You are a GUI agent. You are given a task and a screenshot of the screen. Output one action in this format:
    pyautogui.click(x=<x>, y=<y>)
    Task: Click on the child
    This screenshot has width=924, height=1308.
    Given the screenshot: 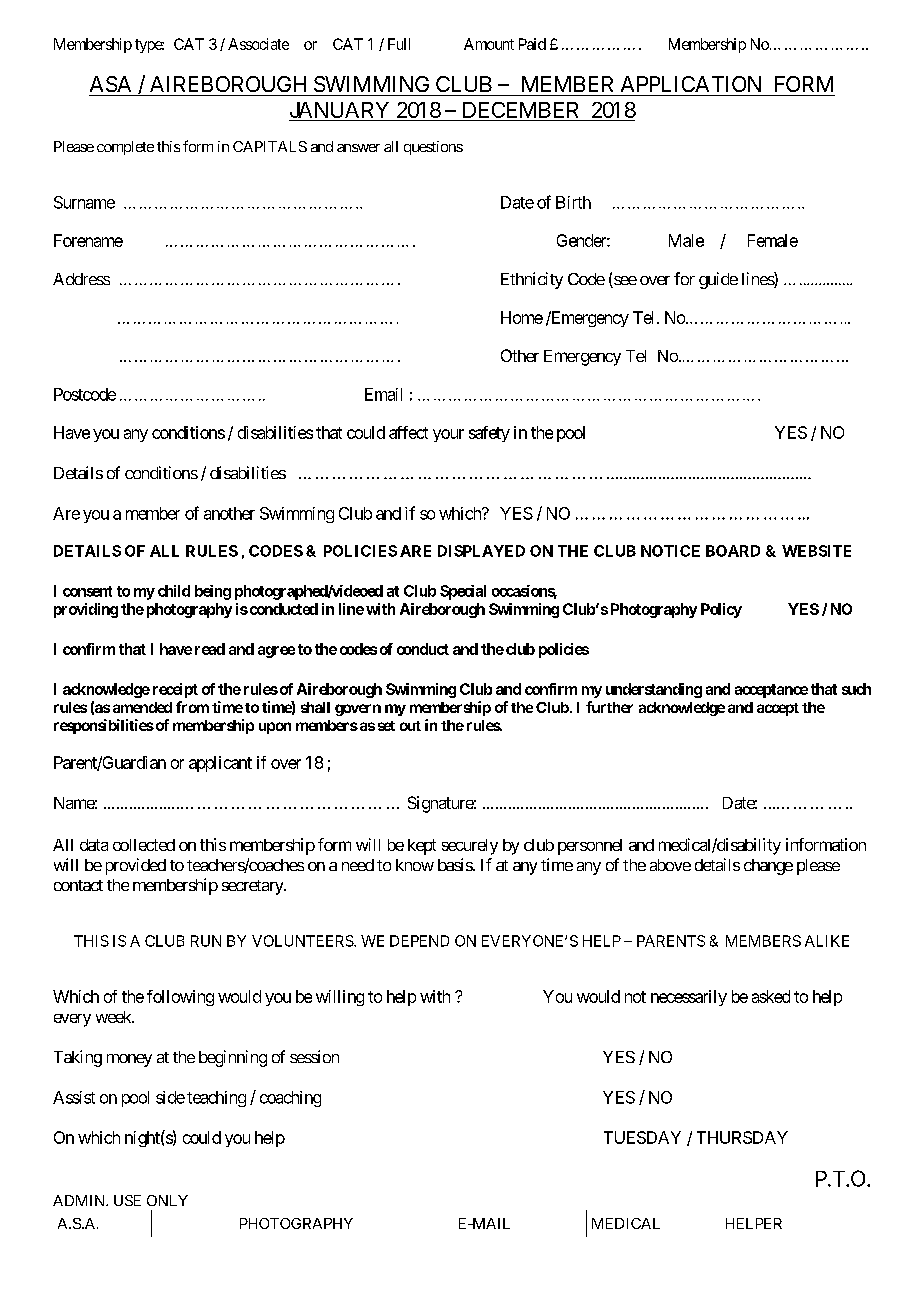 What is the action you would take?
    pyautogui.click(x=174, y=591)
